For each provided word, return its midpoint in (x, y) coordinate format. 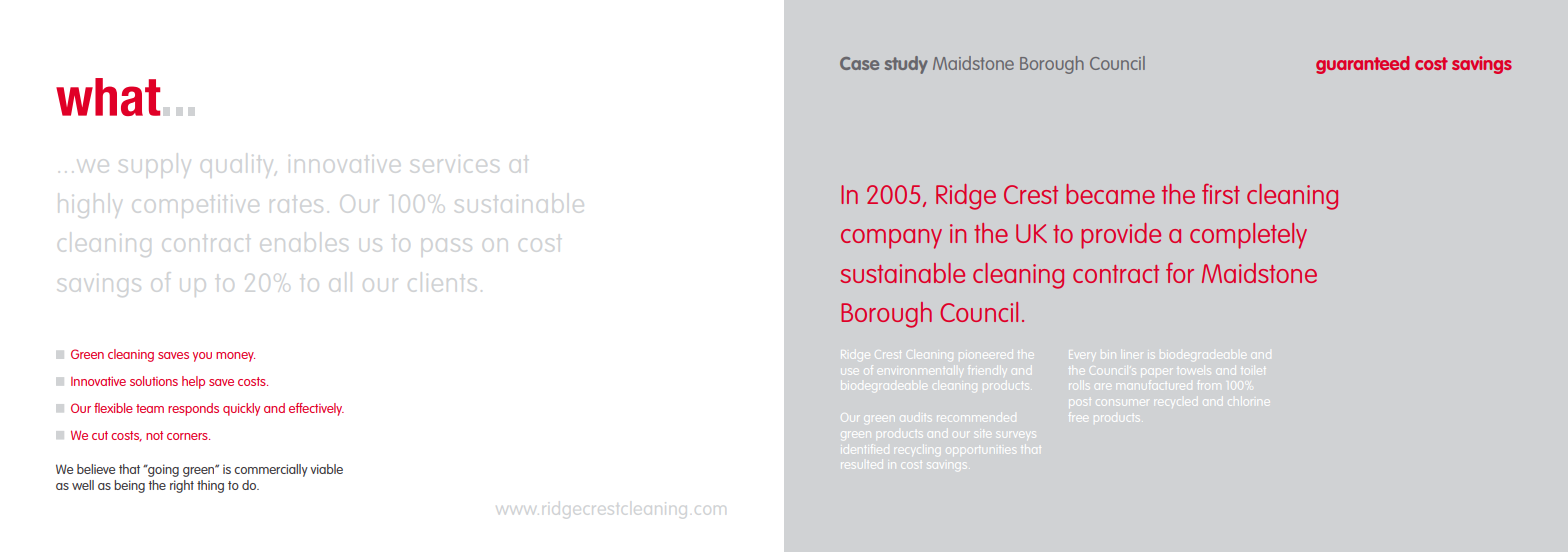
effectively (316, 409)
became (1110, 194)
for (1180, 273)
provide (1121, 236)
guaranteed (1362, 65)
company (891, 239)
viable (326, 469)
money (235, 357)
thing (210, 486)
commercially (271, 470)
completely (1248, 236)
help (193, 382)
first (1221, 194)
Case (859, 63)
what (108, 97)
